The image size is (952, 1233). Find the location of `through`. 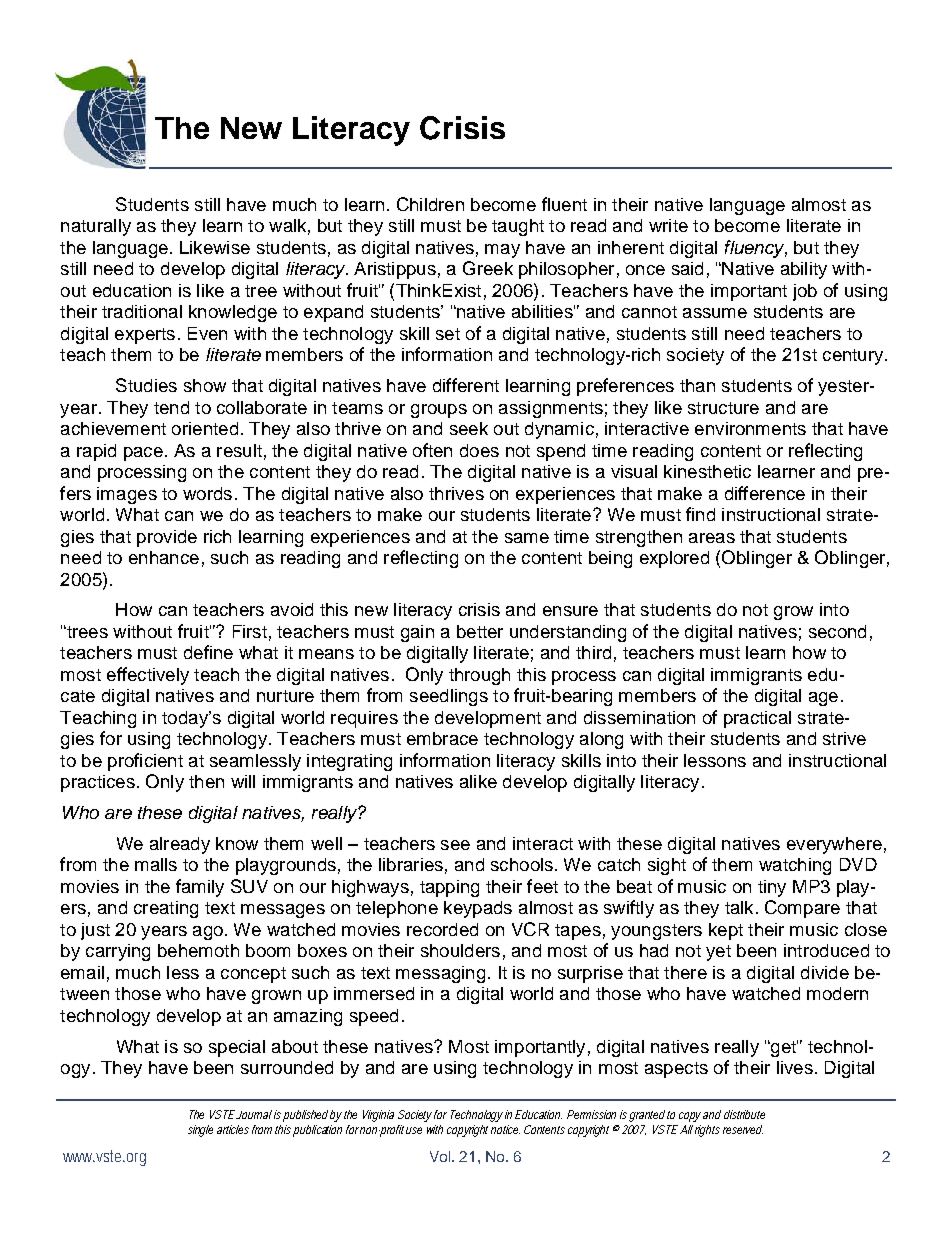

through is located at coordinates (479, 676).
